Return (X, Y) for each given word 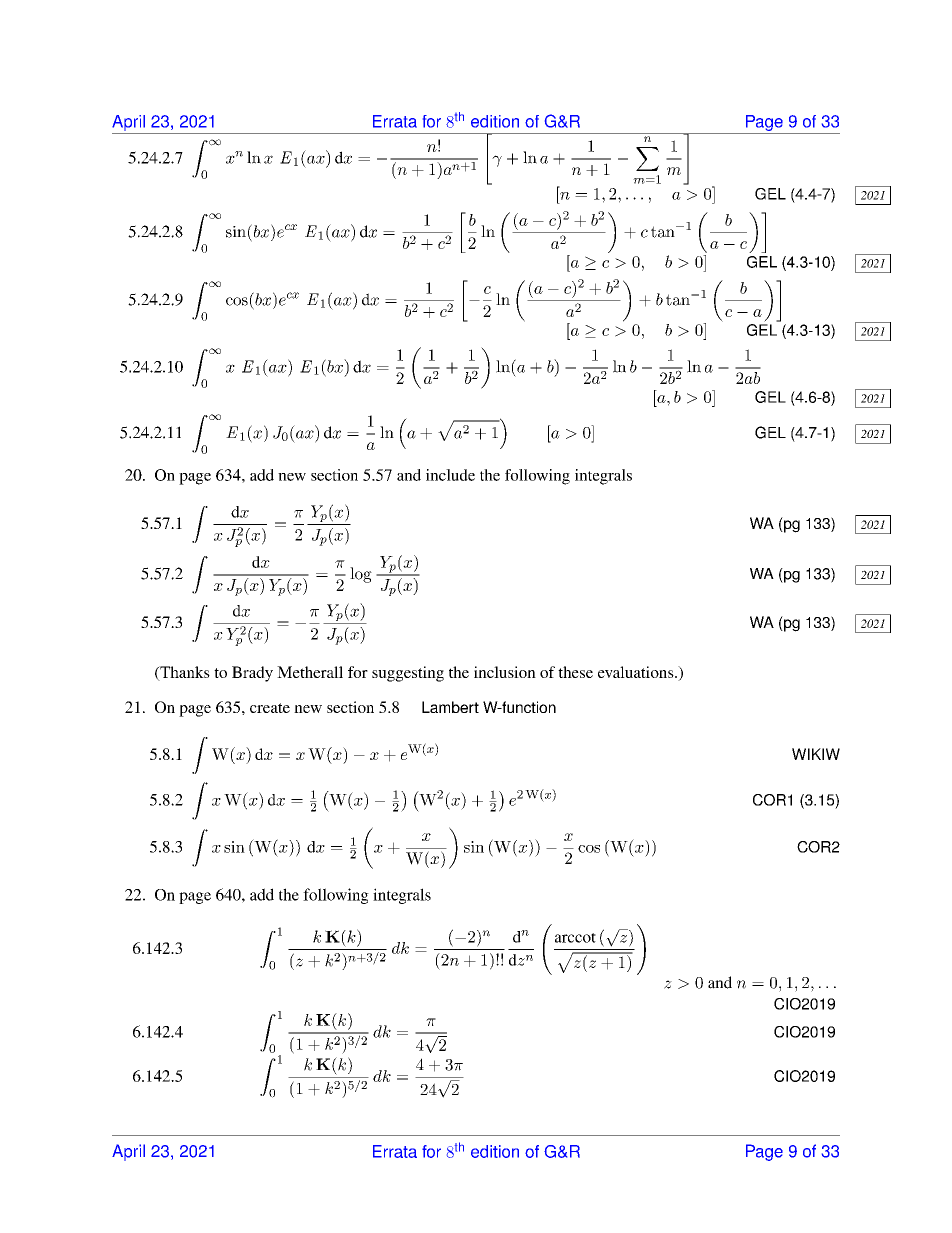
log (361, 575)
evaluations (637, 672)
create (270, 708)
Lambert (450, 707)
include (450, 475)
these (575, 672)
